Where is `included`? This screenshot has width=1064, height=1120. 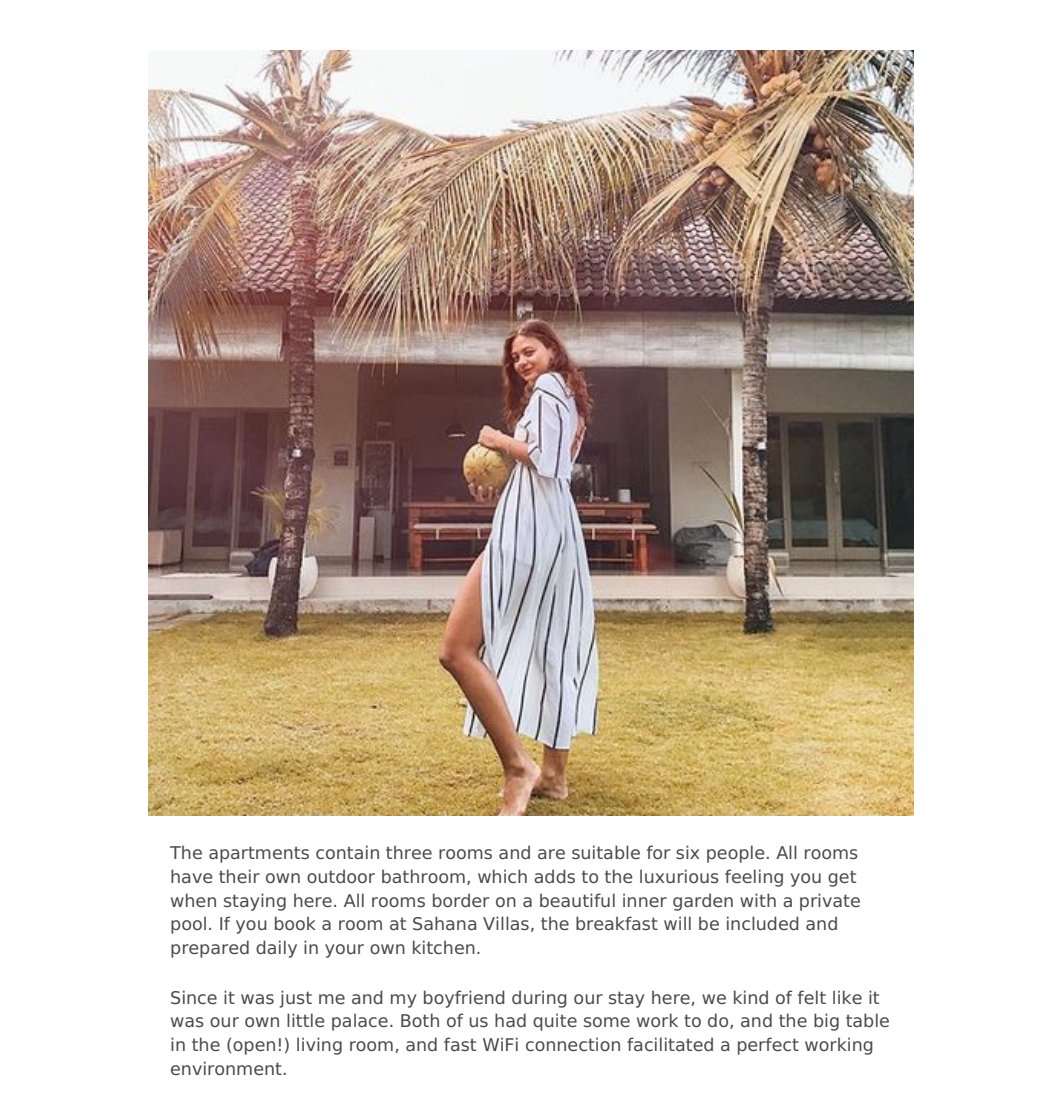 included is located at coordinates (763, 923).
